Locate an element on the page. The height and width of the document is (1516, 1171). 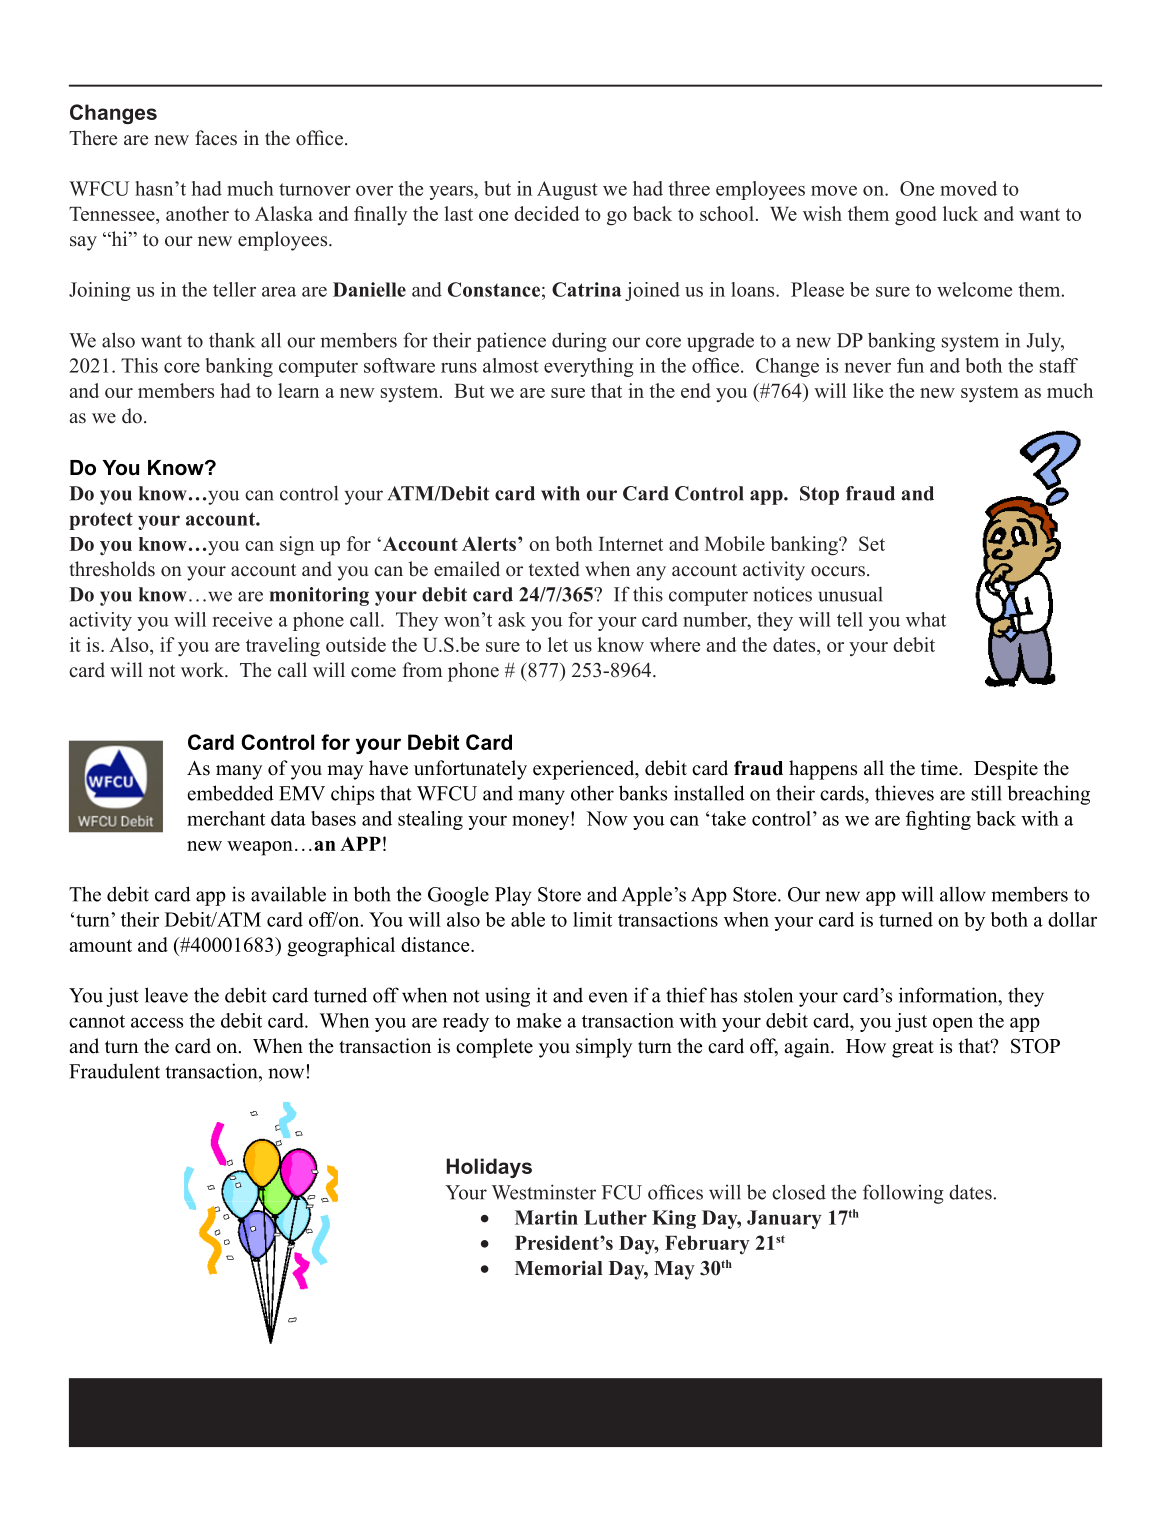
time is located at coordinates (940, 768).
